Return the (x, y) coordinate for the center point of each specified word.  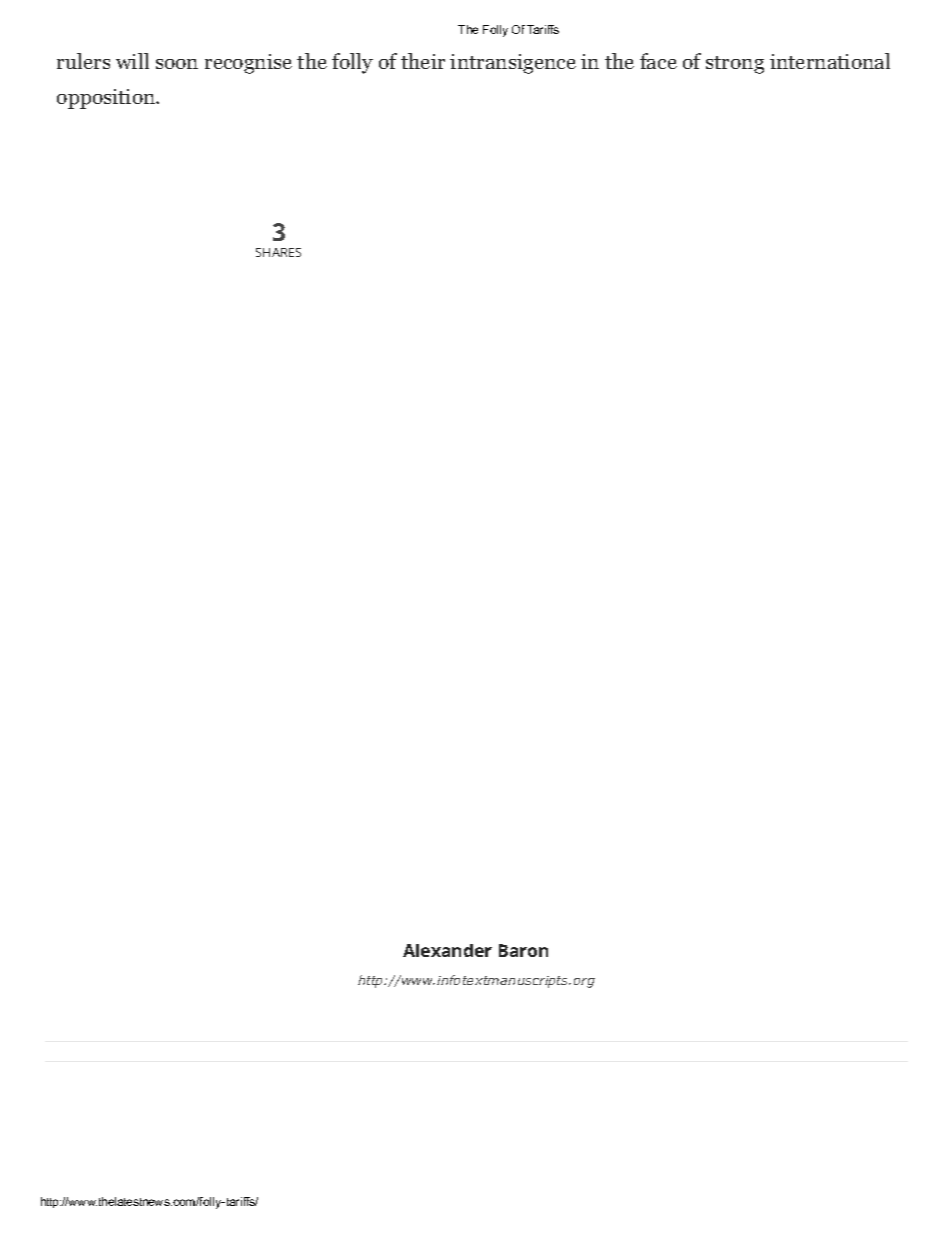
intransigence (513, 64)
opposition (107, 99)
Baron (523, 950)
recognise (248, 64)
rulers (83, 61)
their (423, 61)
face (658, 61)
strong (735, 65)
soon (177, 64)
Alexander (447, 950)
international (830, 61)
